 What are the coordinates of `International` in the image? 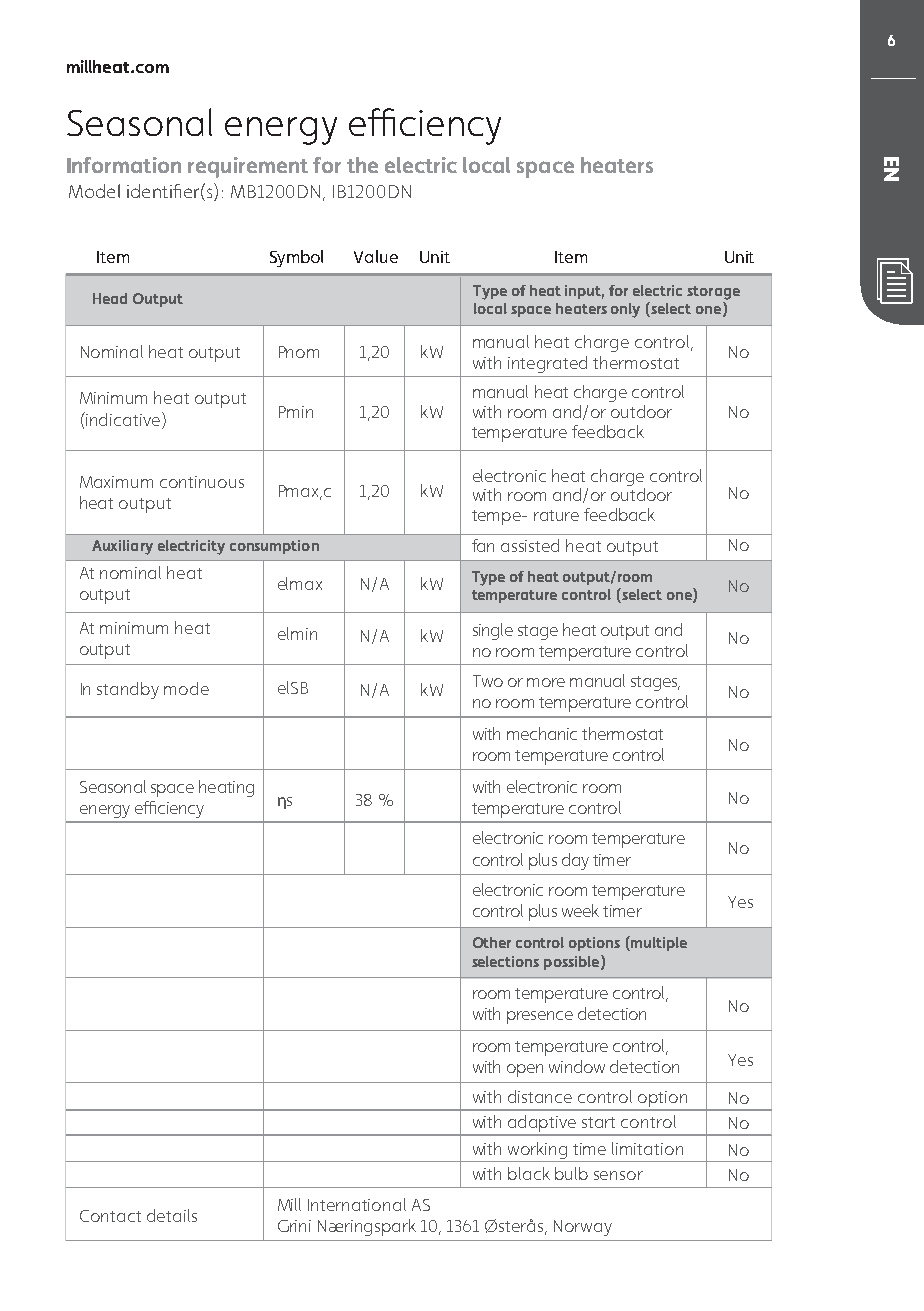 It's located at (357, 1204).
